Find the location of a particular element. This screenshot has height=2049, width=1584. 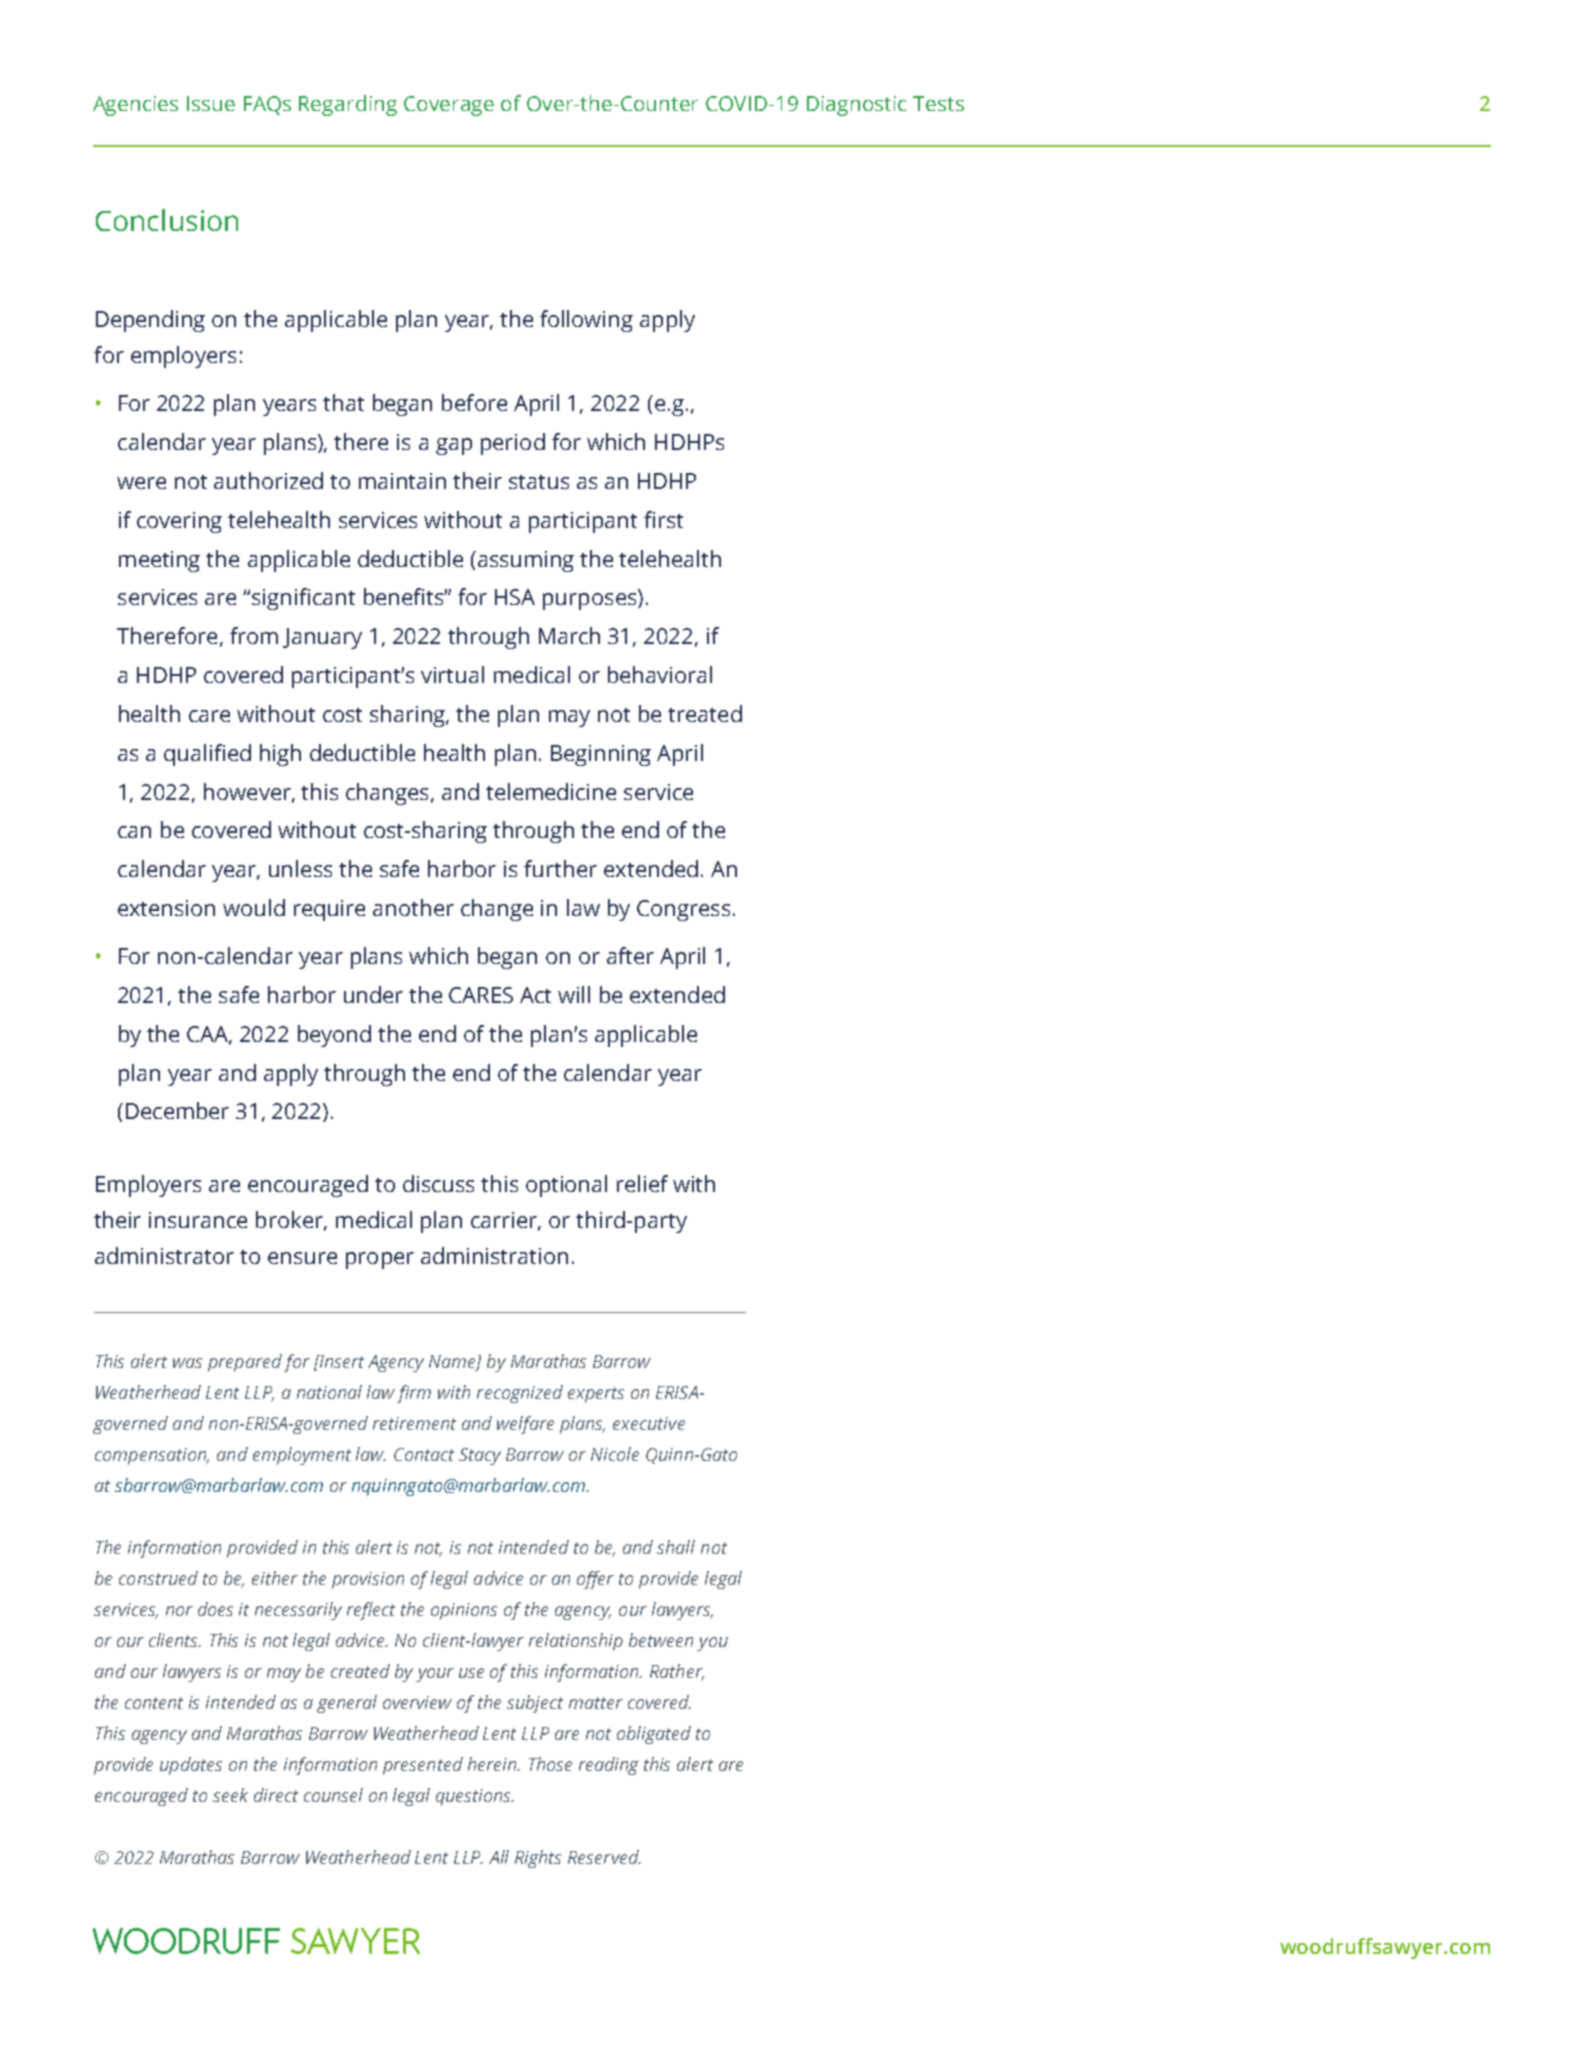

Diagnostic is located at coordinates (856, 106).
